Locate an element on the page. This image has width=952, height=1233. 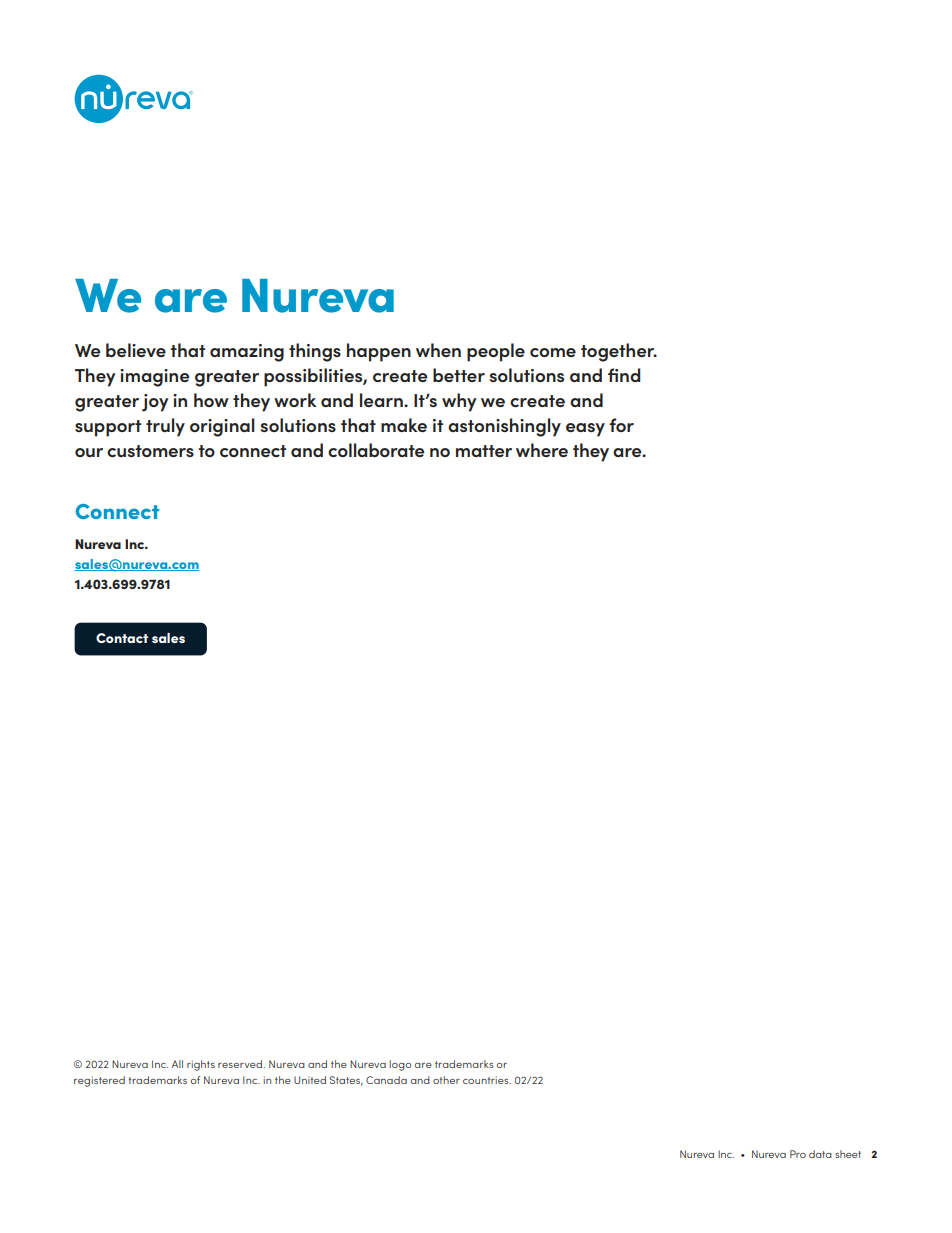
imagine is located at coordinates (154, 378).
